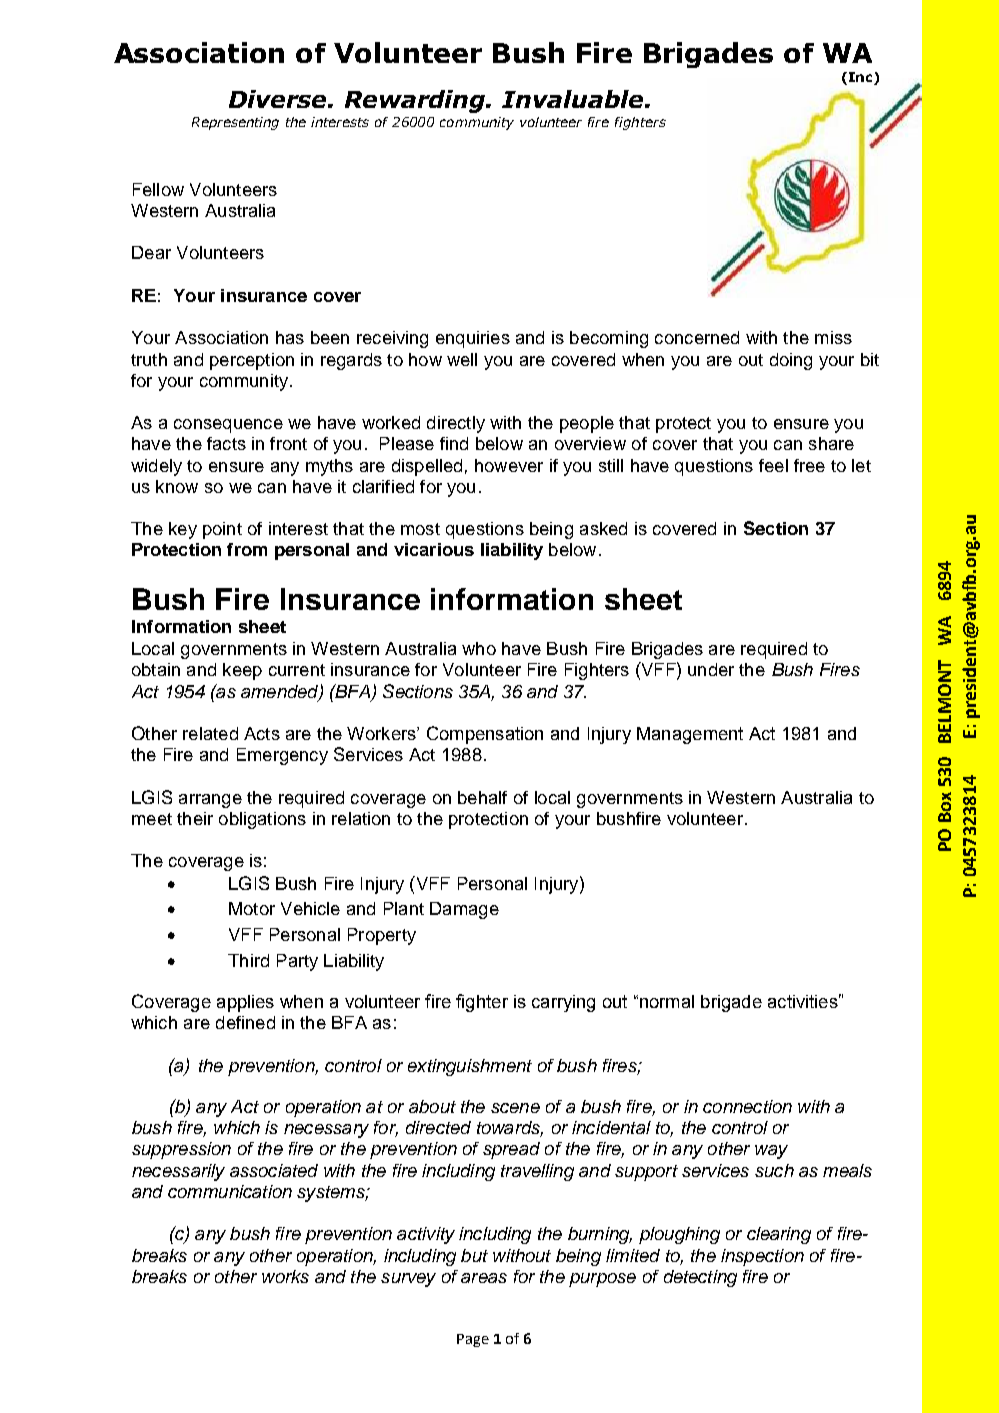 This screenshot has height=1413, width=999. I want to click on perception, so click(252, 361).
